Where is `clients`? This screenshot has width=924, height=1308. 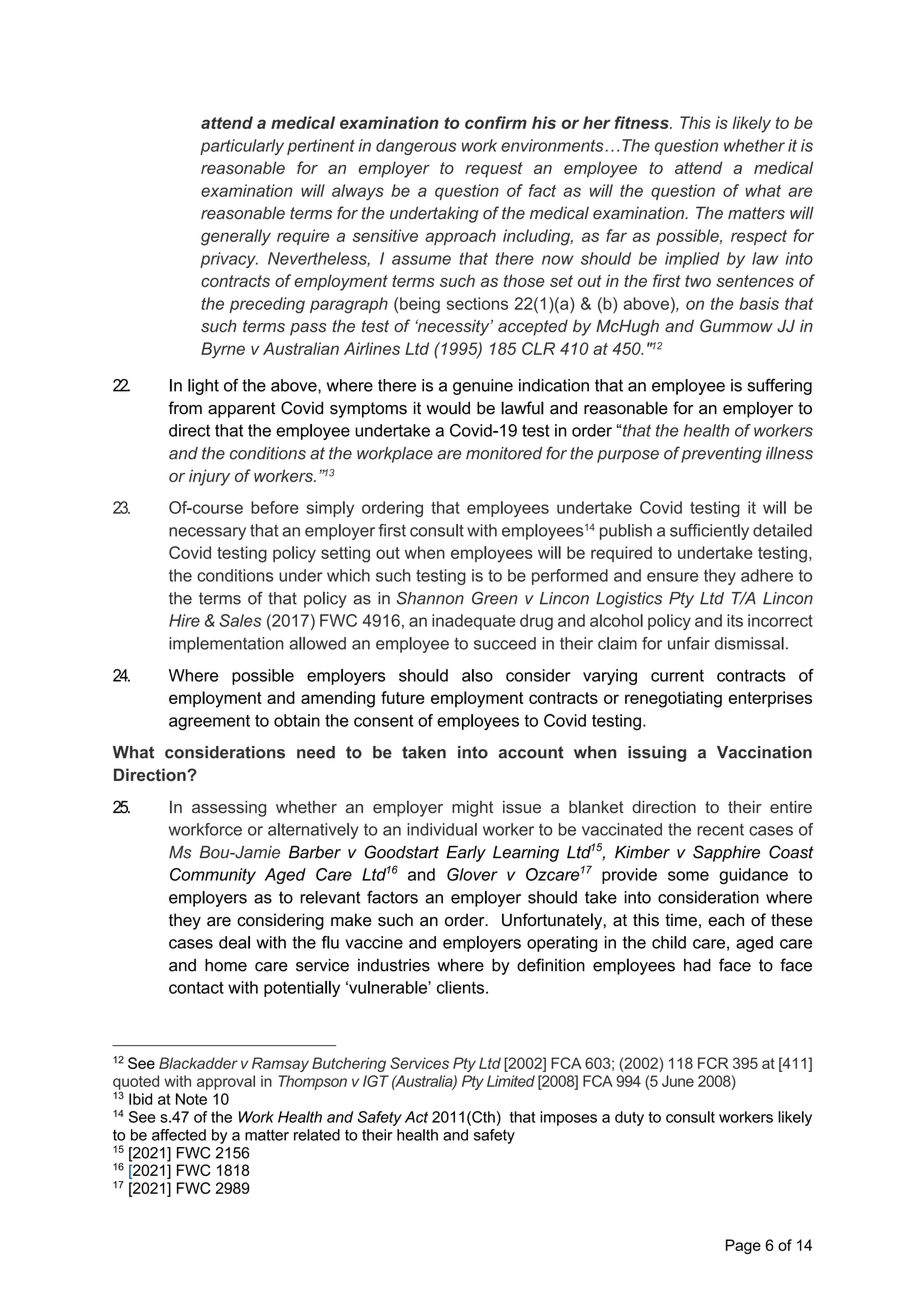
clients is located at coordinates (460, 987).
